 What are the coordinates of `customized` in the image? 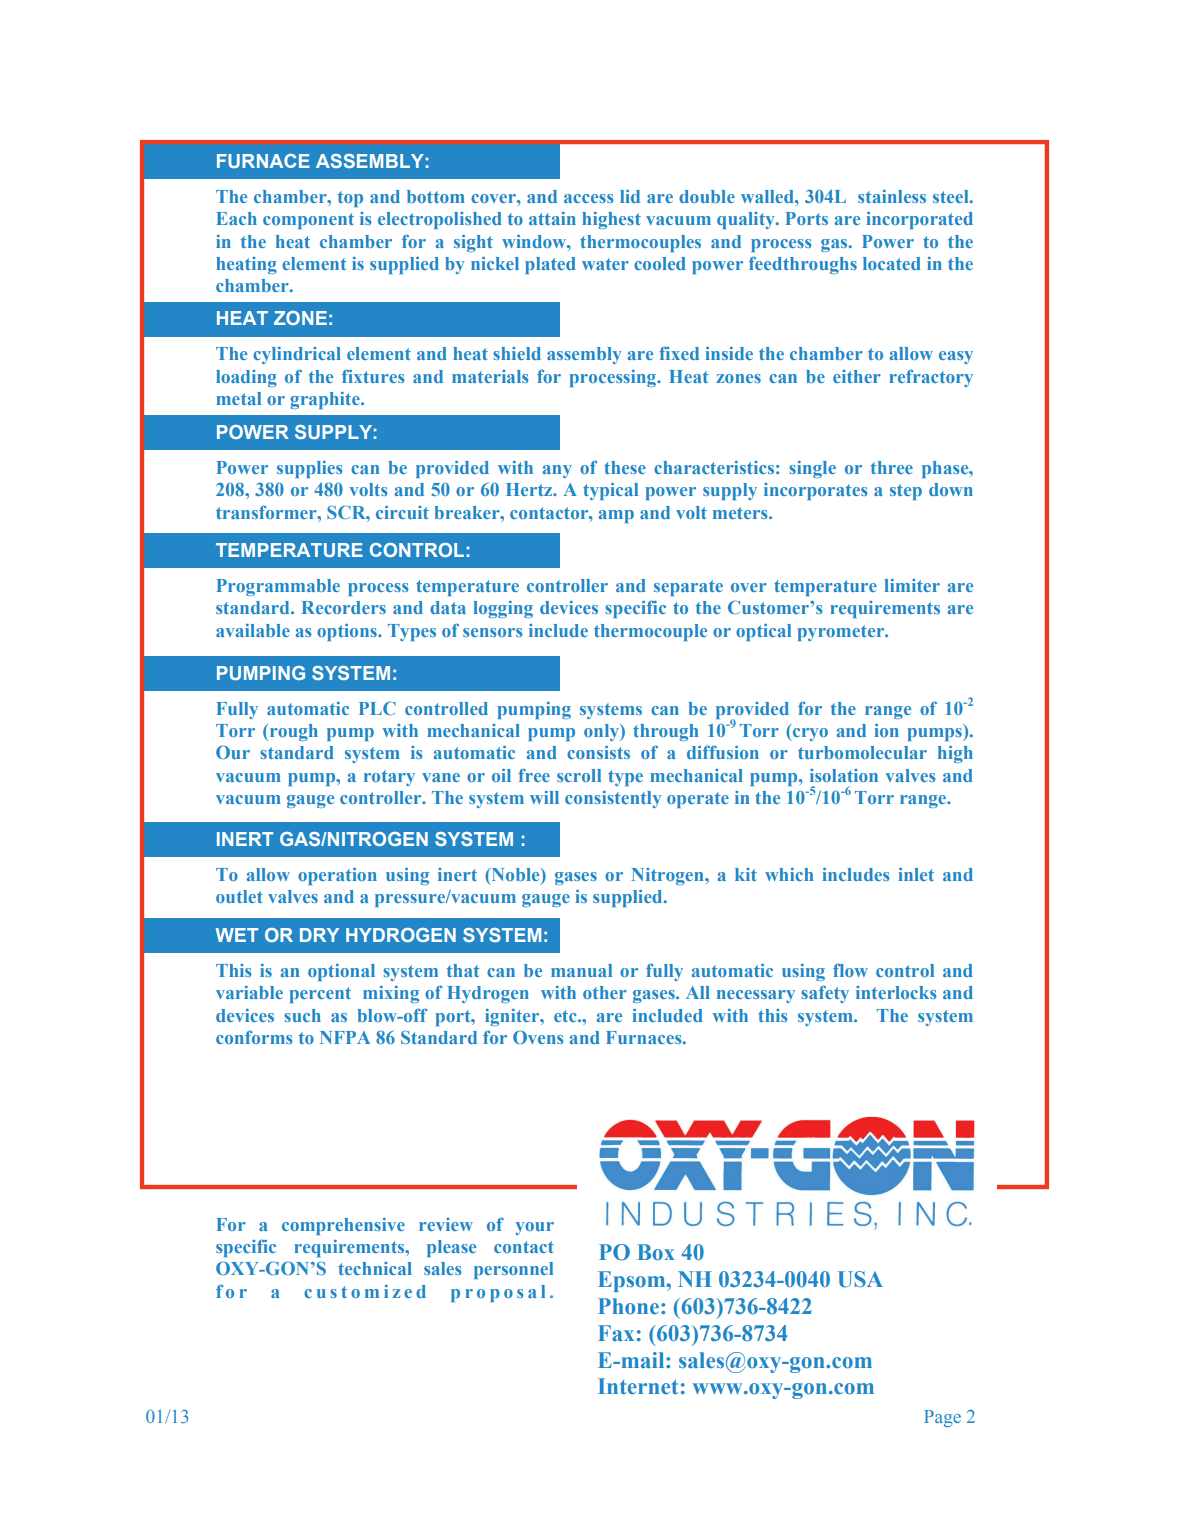 It's located at (365, 1291).
